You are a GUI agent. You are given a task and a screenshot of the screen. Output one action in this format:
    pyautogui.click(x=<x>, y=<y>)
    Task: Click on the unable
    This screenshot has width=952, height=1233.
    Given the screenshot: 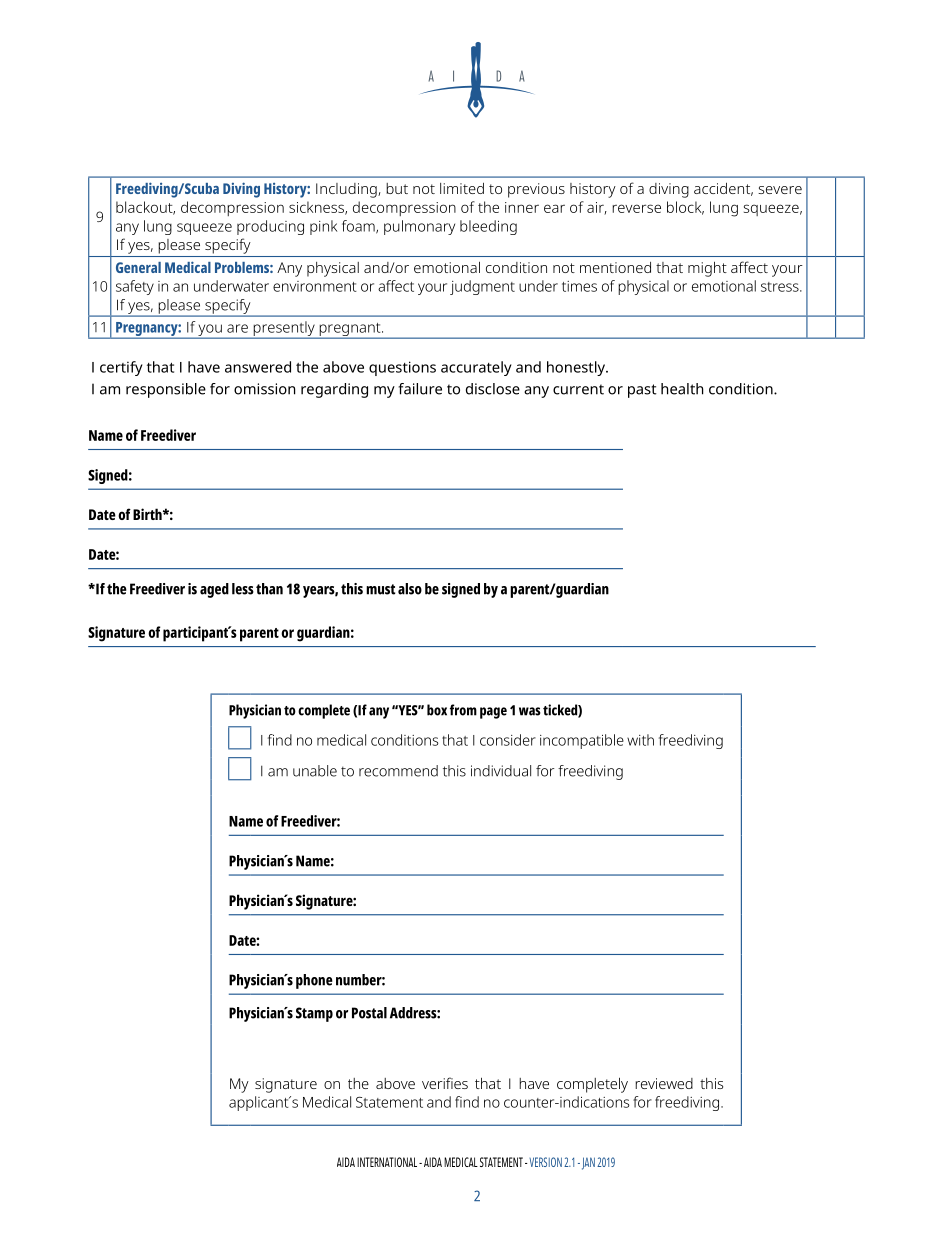 What is the action you would take?
    pyautogui.click(x=315, y=771)
